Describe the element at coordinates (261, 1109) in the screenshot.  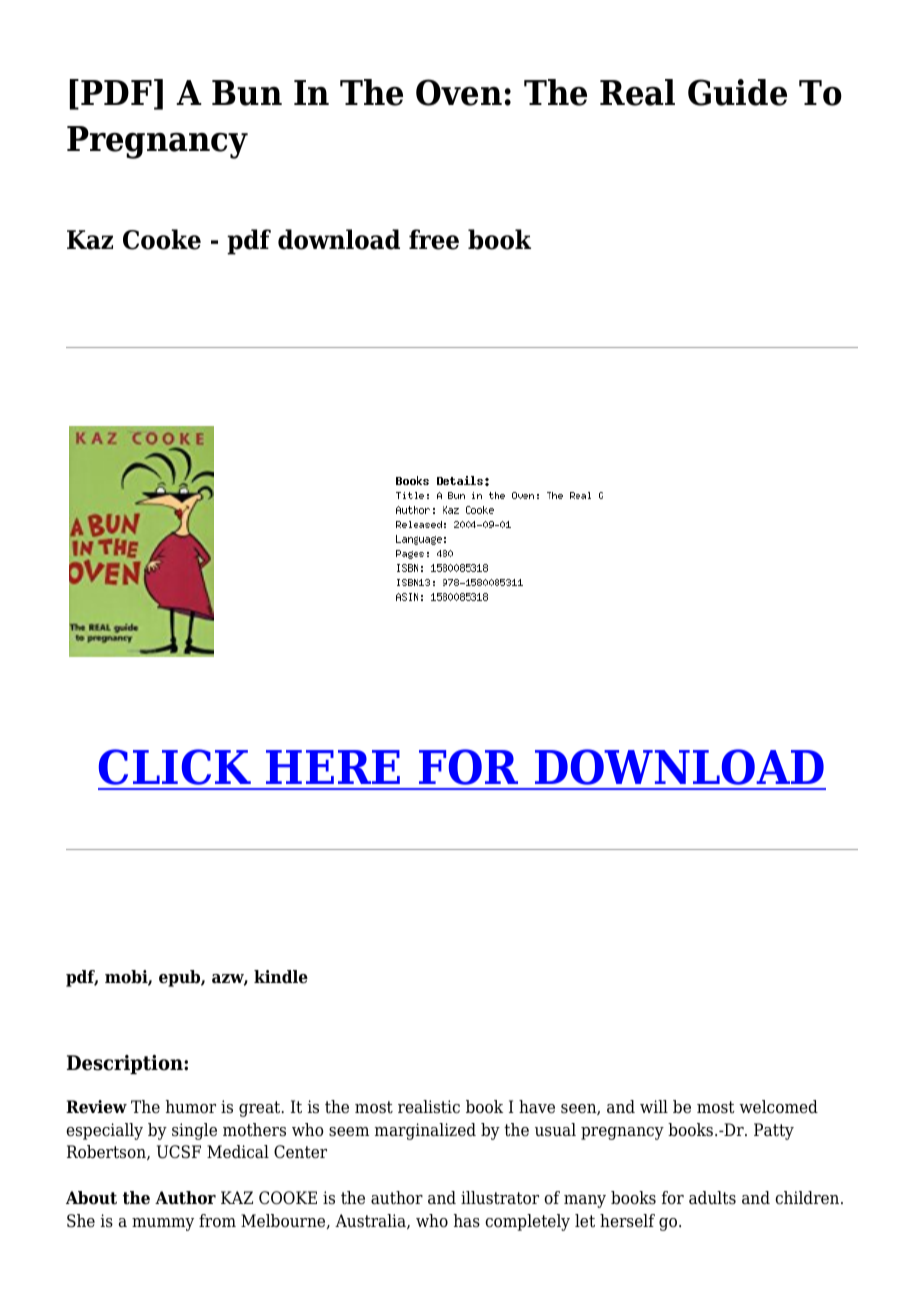
I see `great` at that location.
